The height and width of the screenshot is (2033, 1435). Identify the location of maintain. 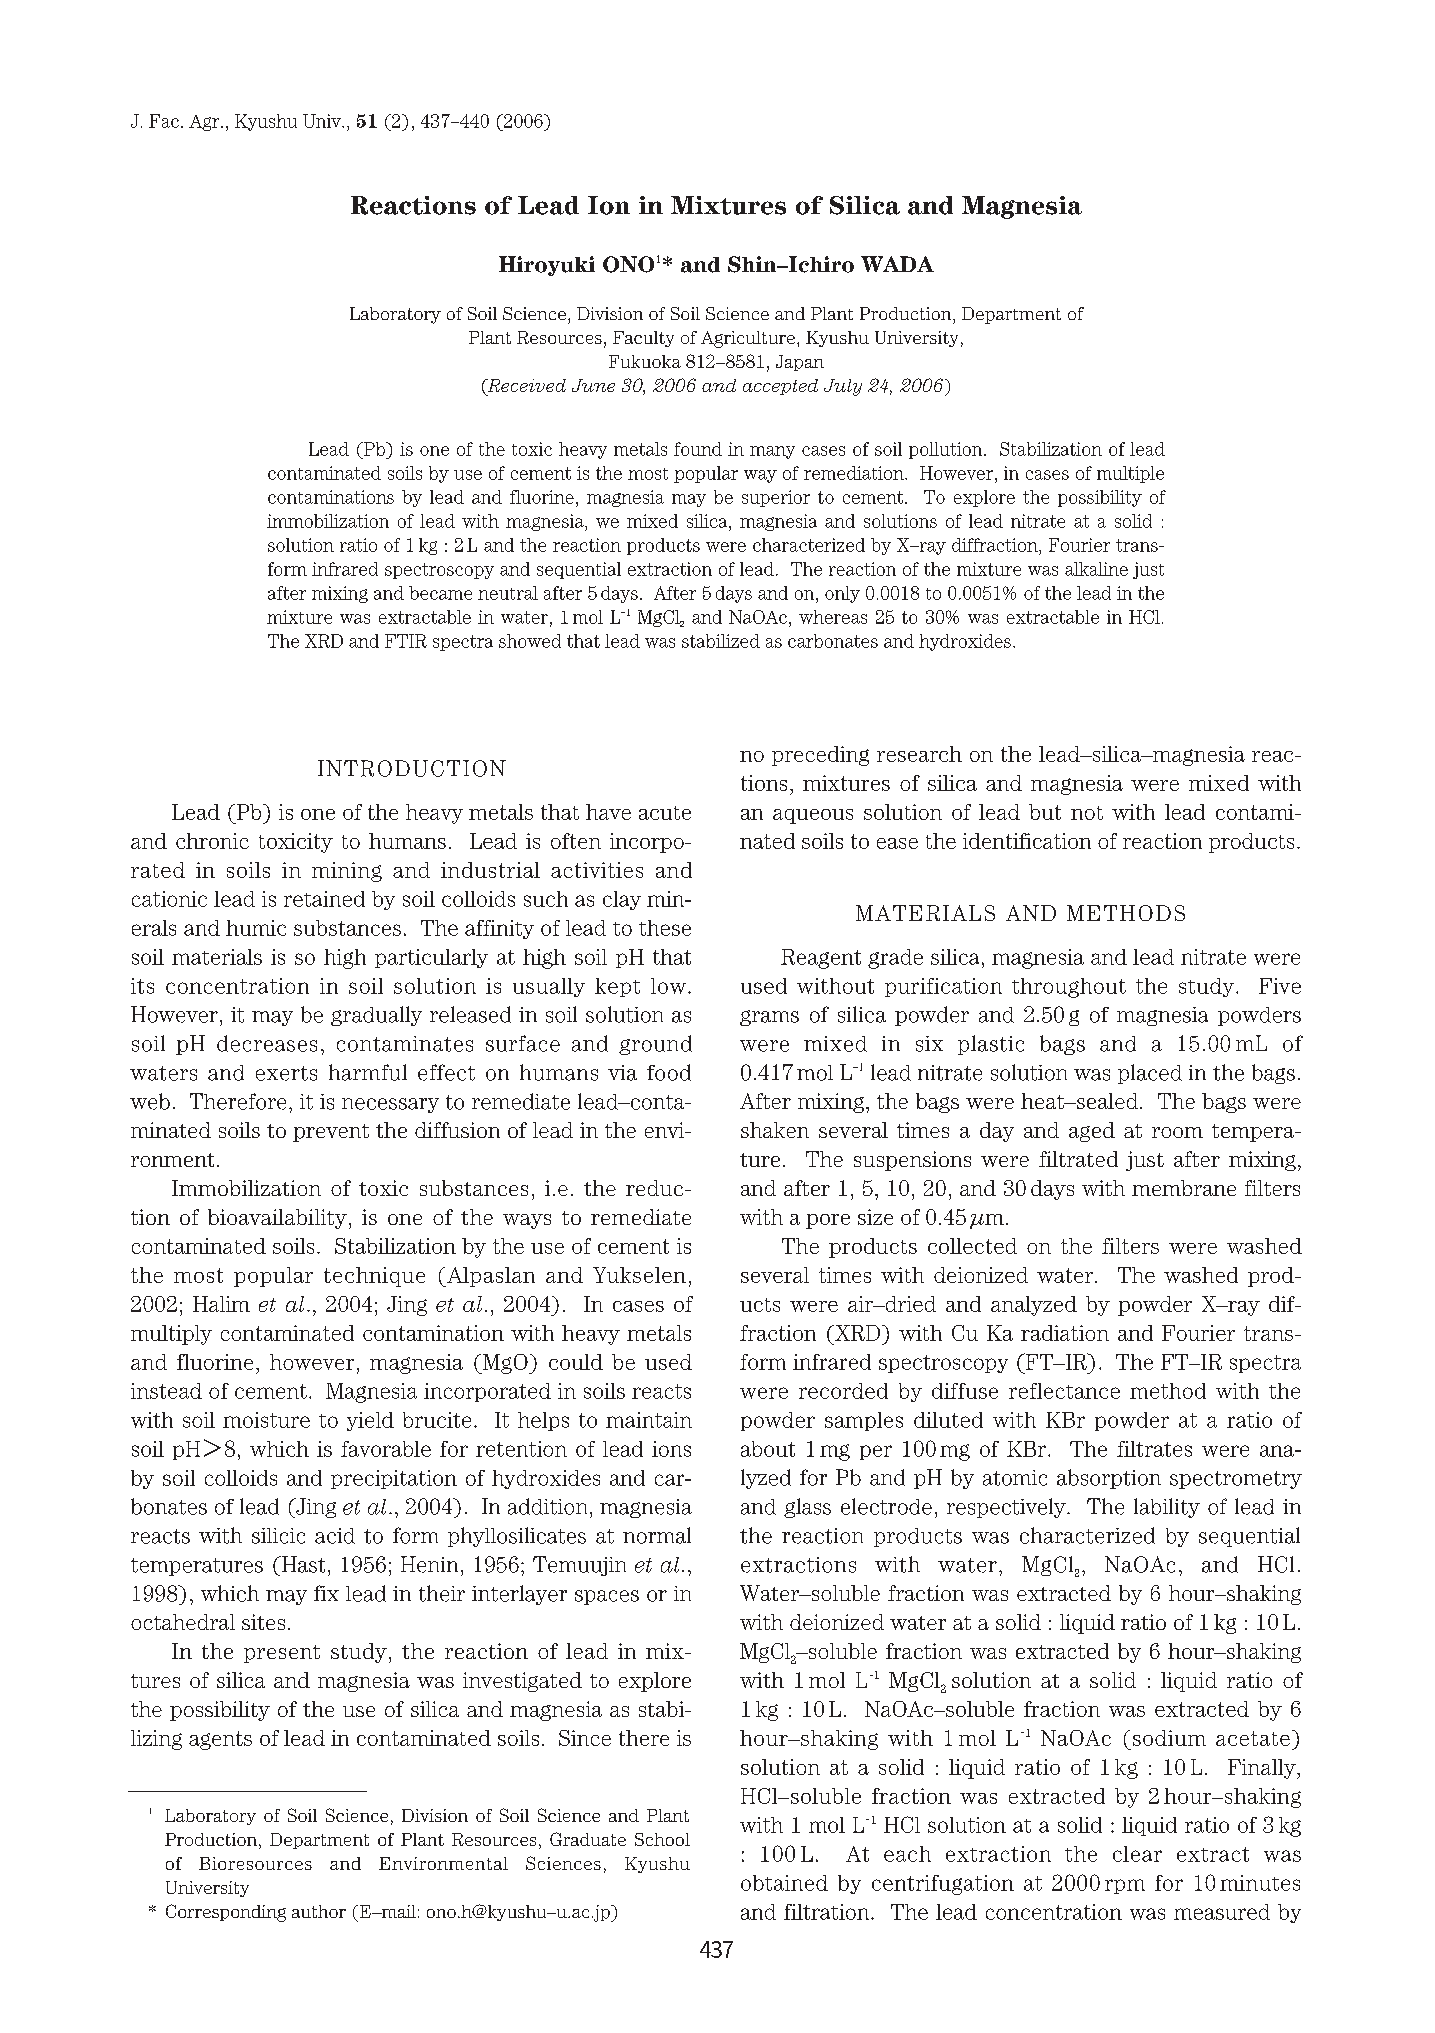
(649, 1420).
